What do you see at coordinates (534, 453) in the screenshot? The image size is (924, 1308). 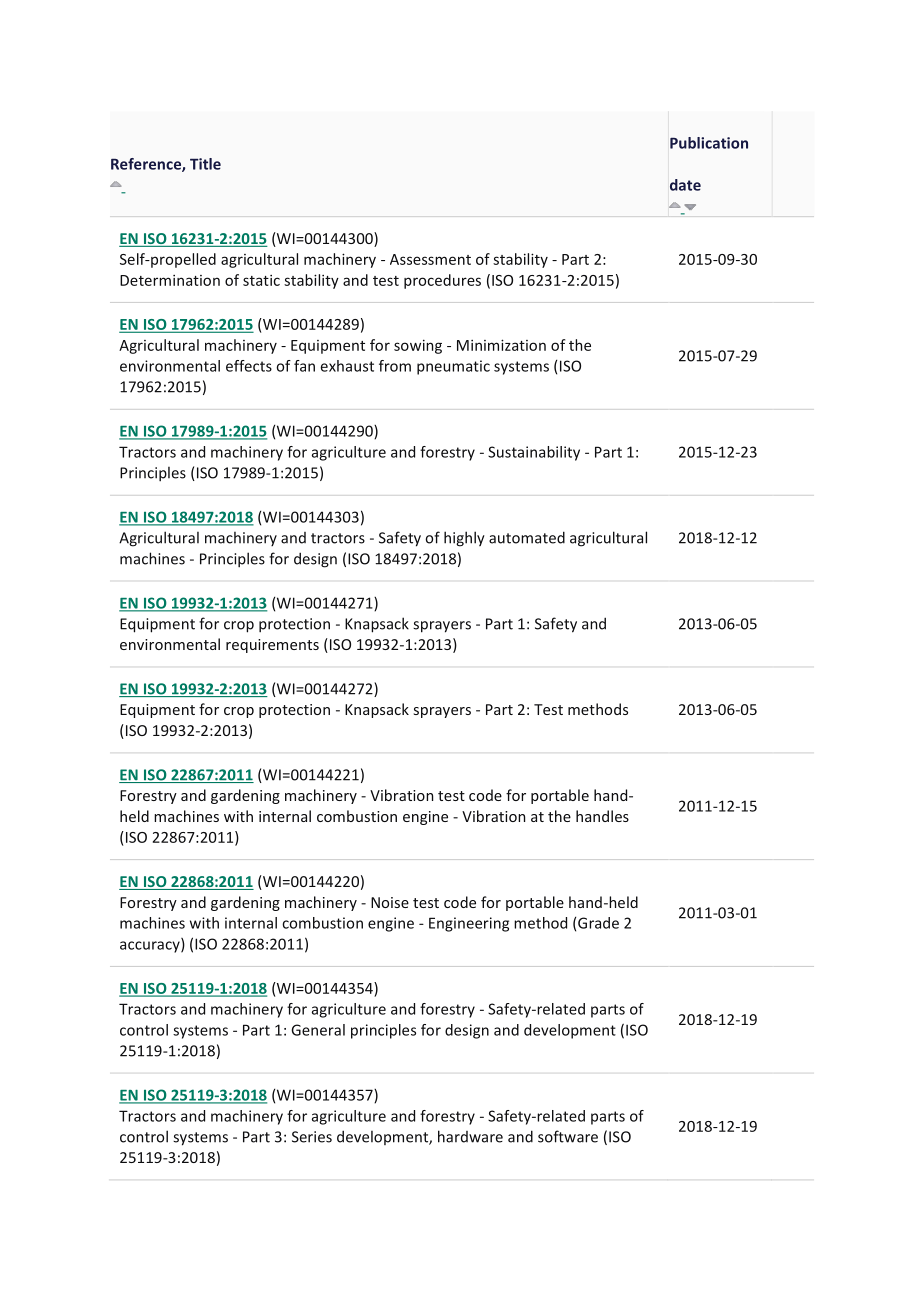 I see `Sustainability` at bounding box center [534, 453].
